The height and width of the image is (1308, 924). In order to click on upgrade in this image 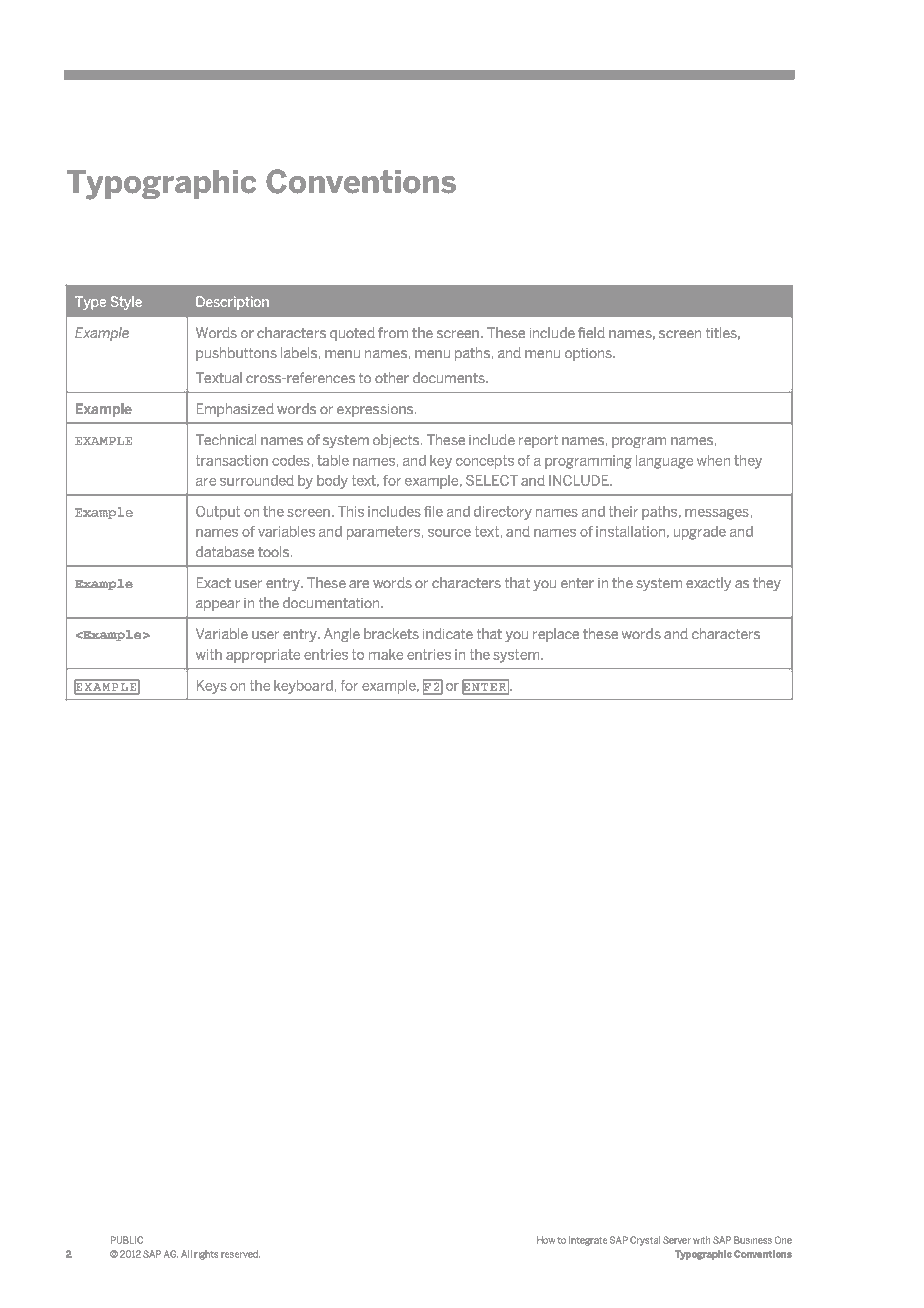, I will do `click(700, 533)`.
